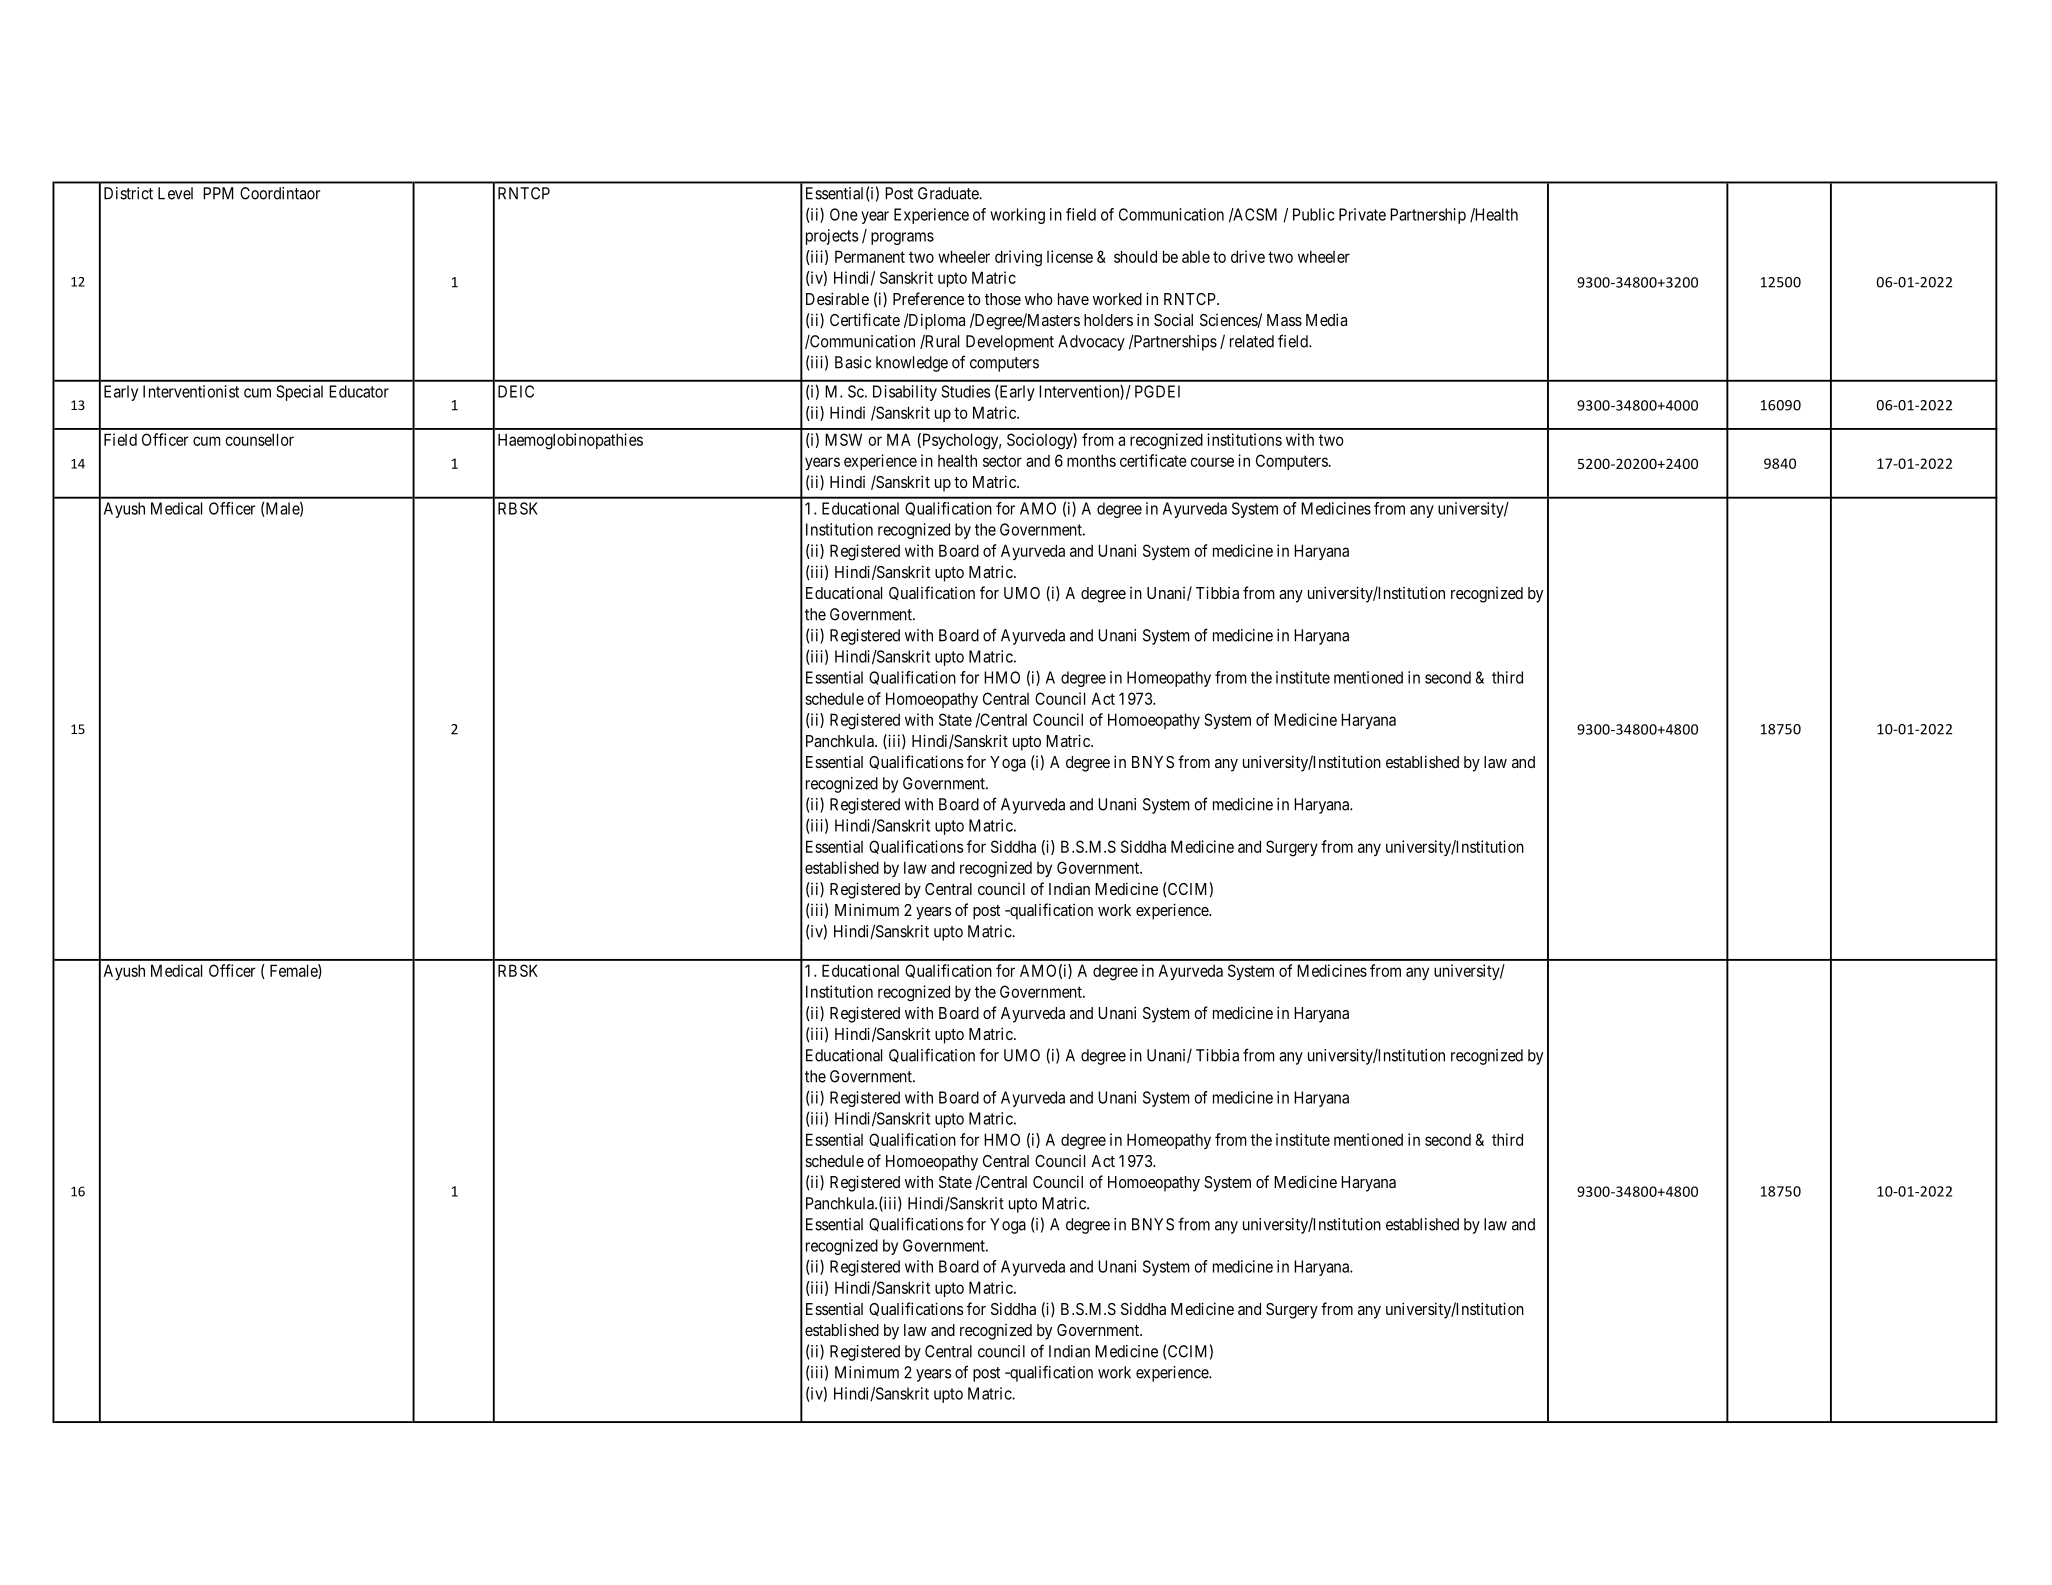  I want to click on Public, so click(1314, 214).
